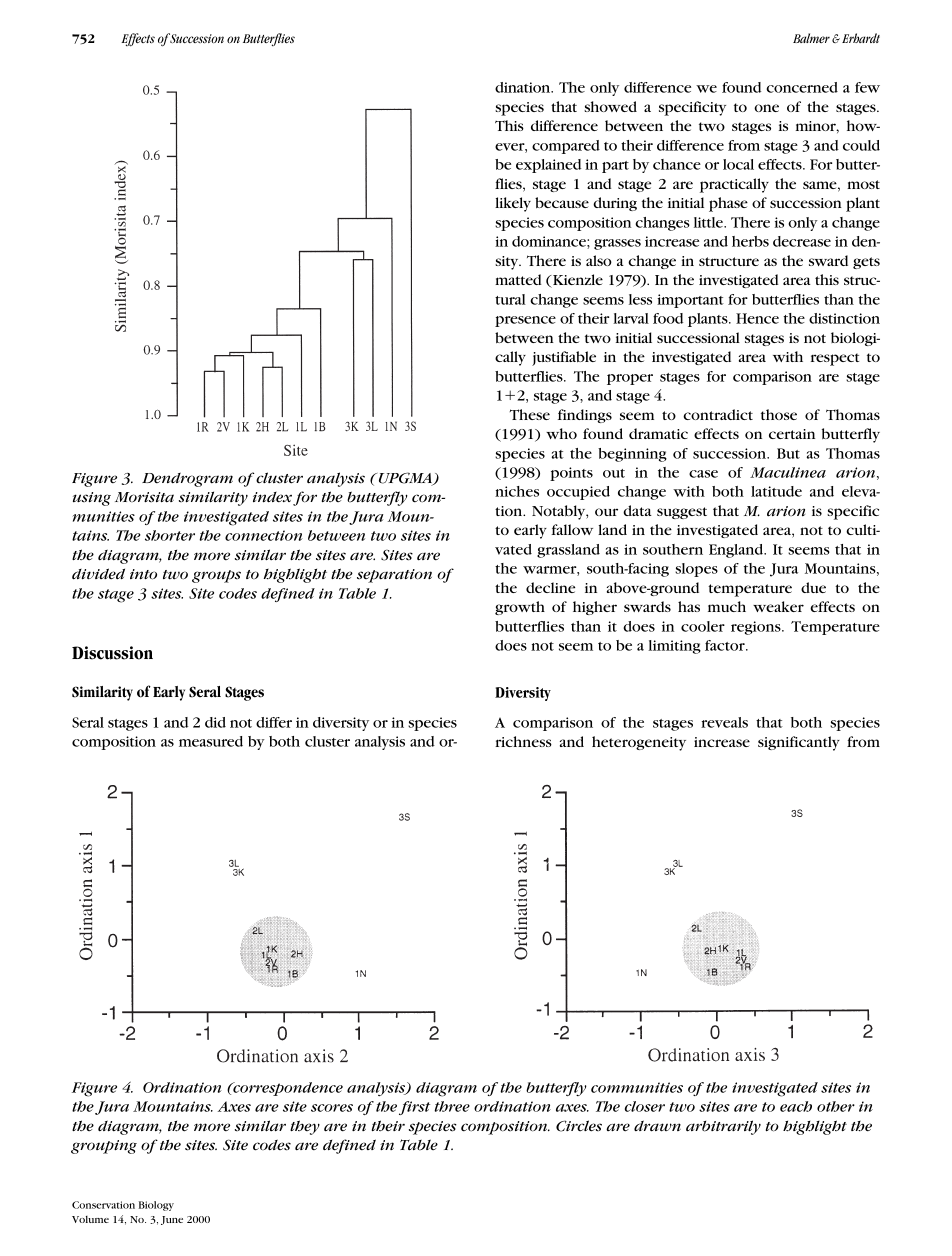 Image resolution: width=952 pixels, height=1256 pixels. I want to click on Biology, so click(156, 1206).
